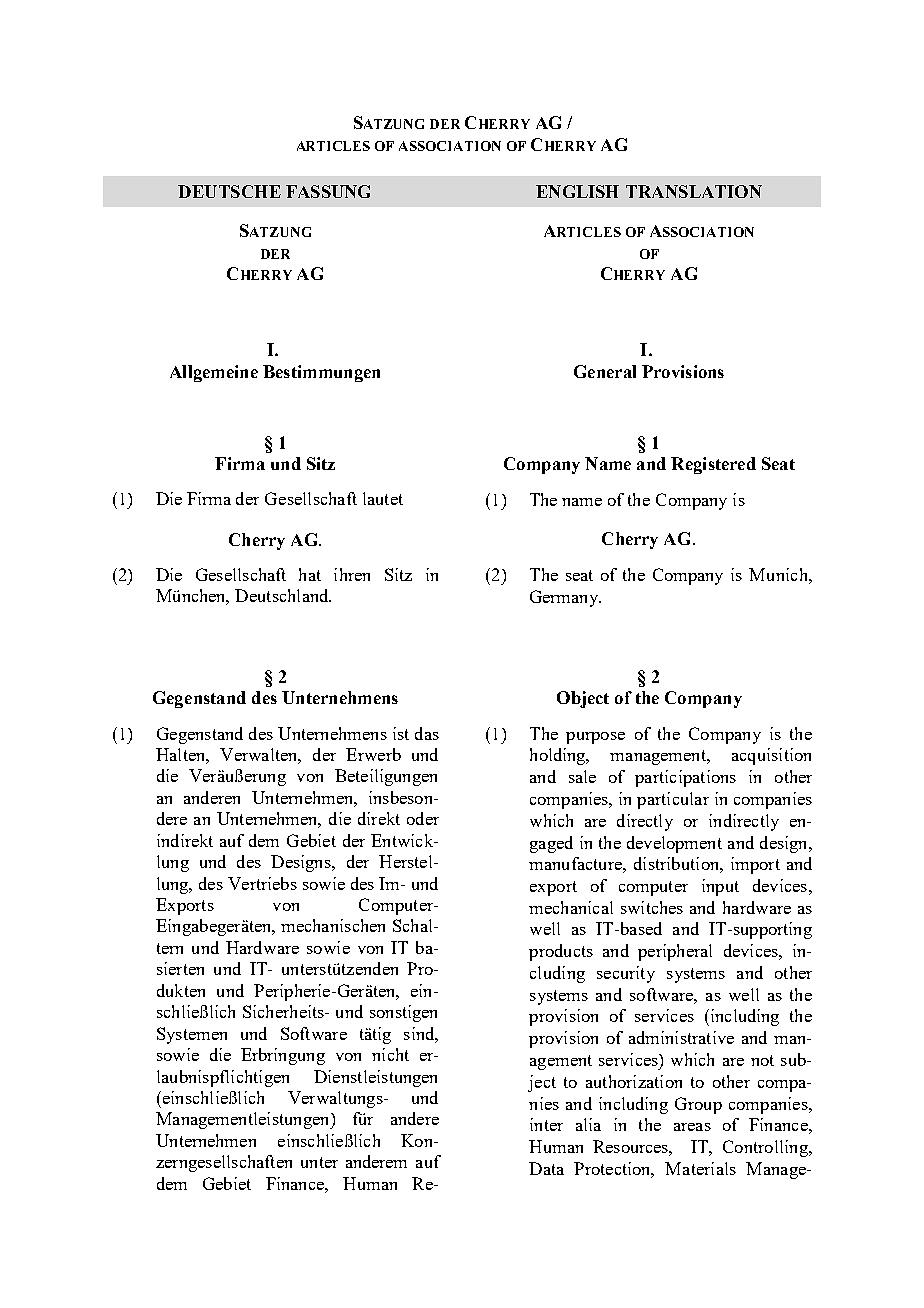 This screenshot has width=924, height=1308. What do you see at coordinates (546, 1124) in the screenshot?
I see `inter` at bounding box center [546, 1124].
